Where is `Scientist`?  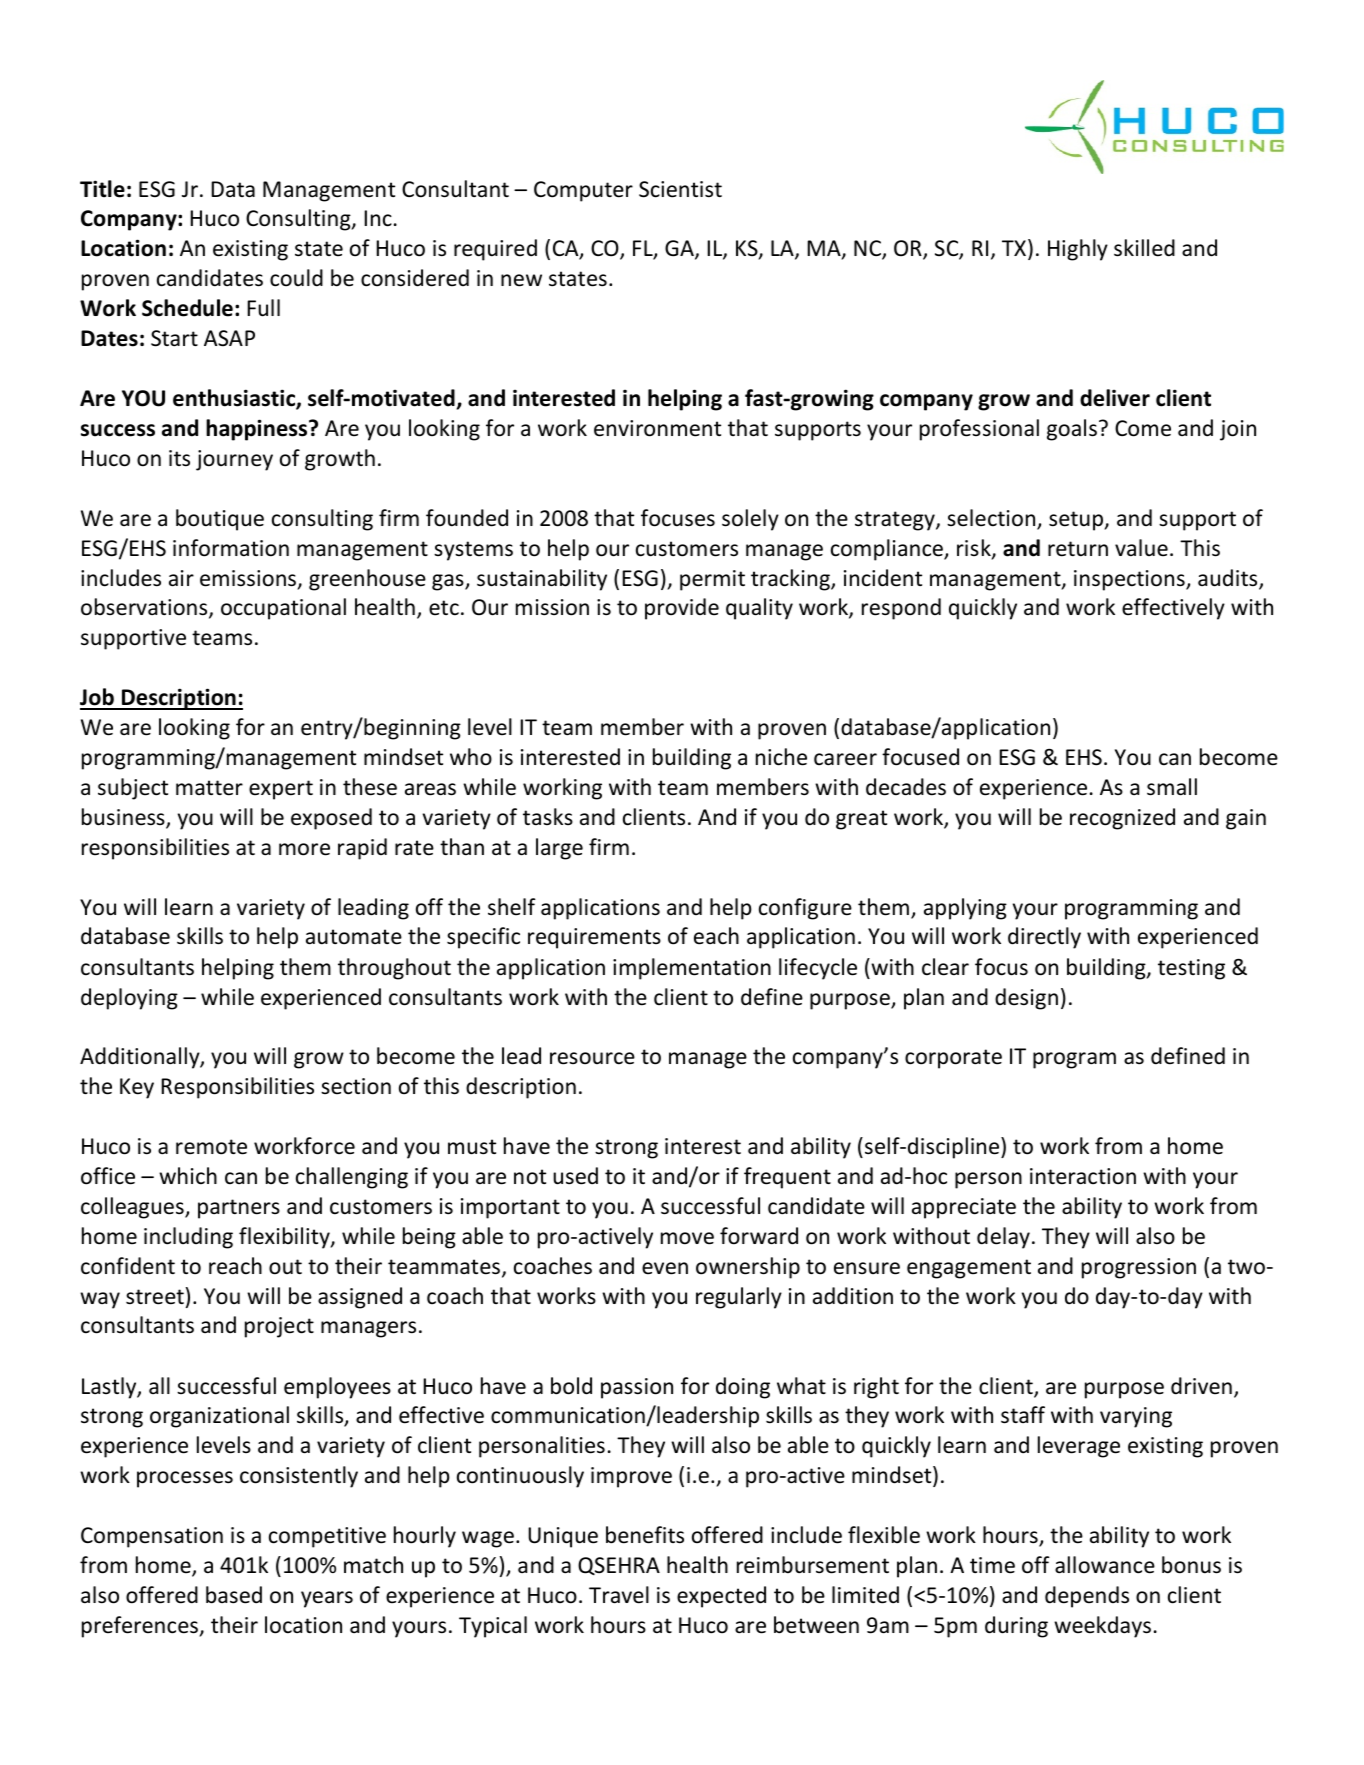 Scientist is located at coordinates (680, 189).
